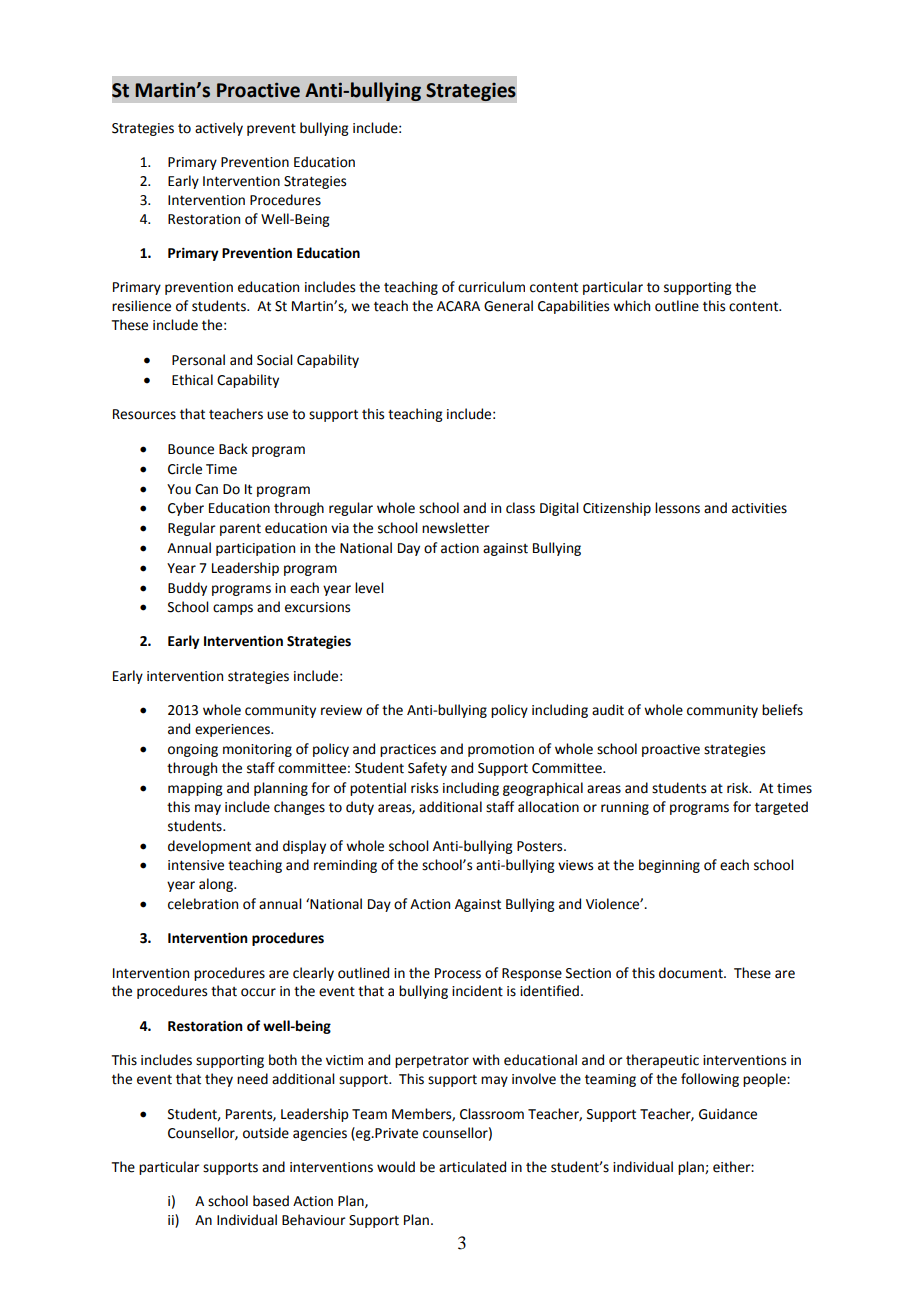 The height and width of the document is (1308, 924). Describe the element at coordinates (271, 1201) in the document. I see `based` at that location.
